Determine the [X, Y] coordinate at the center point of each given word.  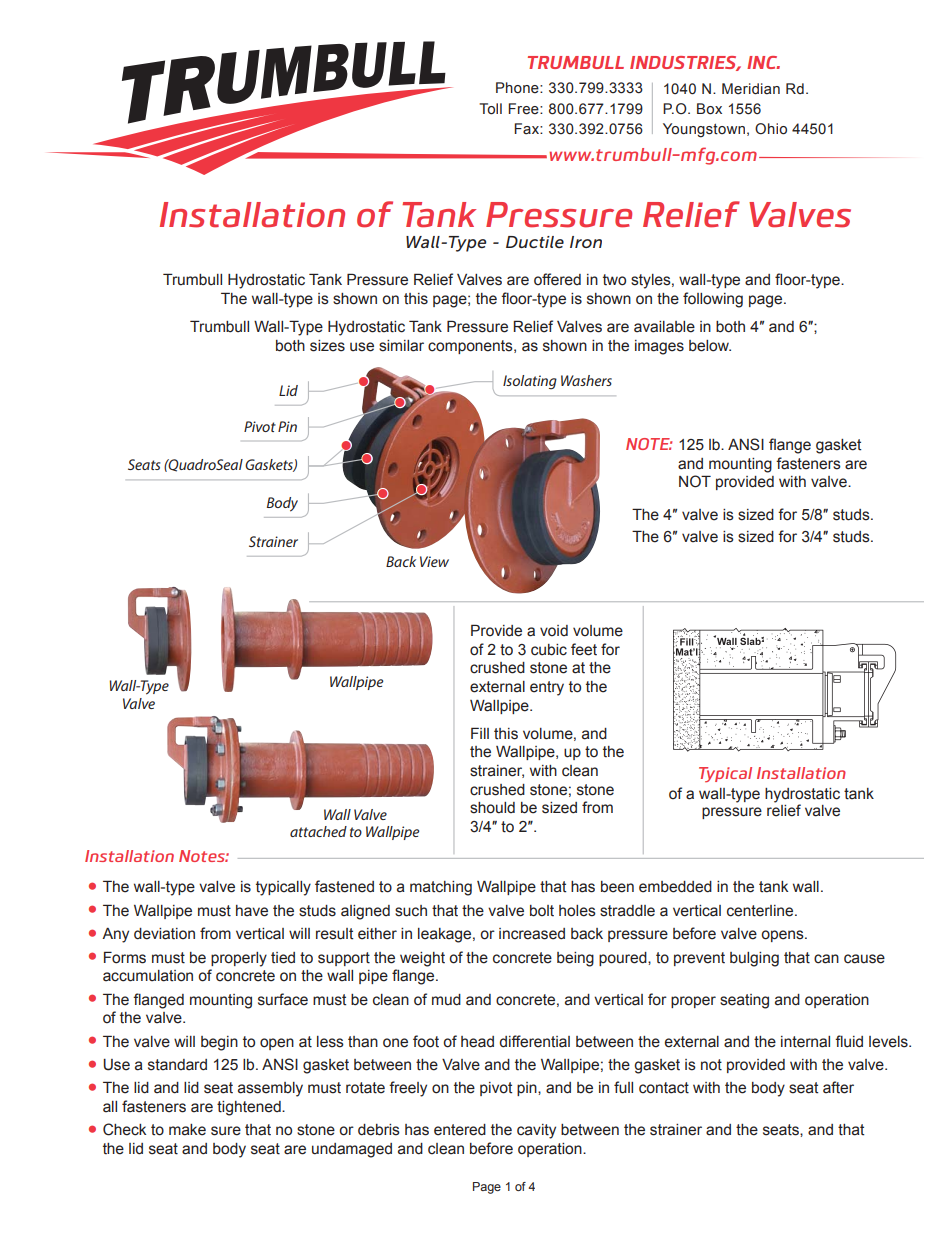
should [492, 808]
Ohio [771, 129]
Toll [490, 109]
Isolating [530, 382]
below [710, 346]
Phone [518, 88]
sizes [327, 346]
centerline [761, 911]
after [838, 1087]
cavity [536, 1131]
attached [318, 831]
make [187, 1130]
